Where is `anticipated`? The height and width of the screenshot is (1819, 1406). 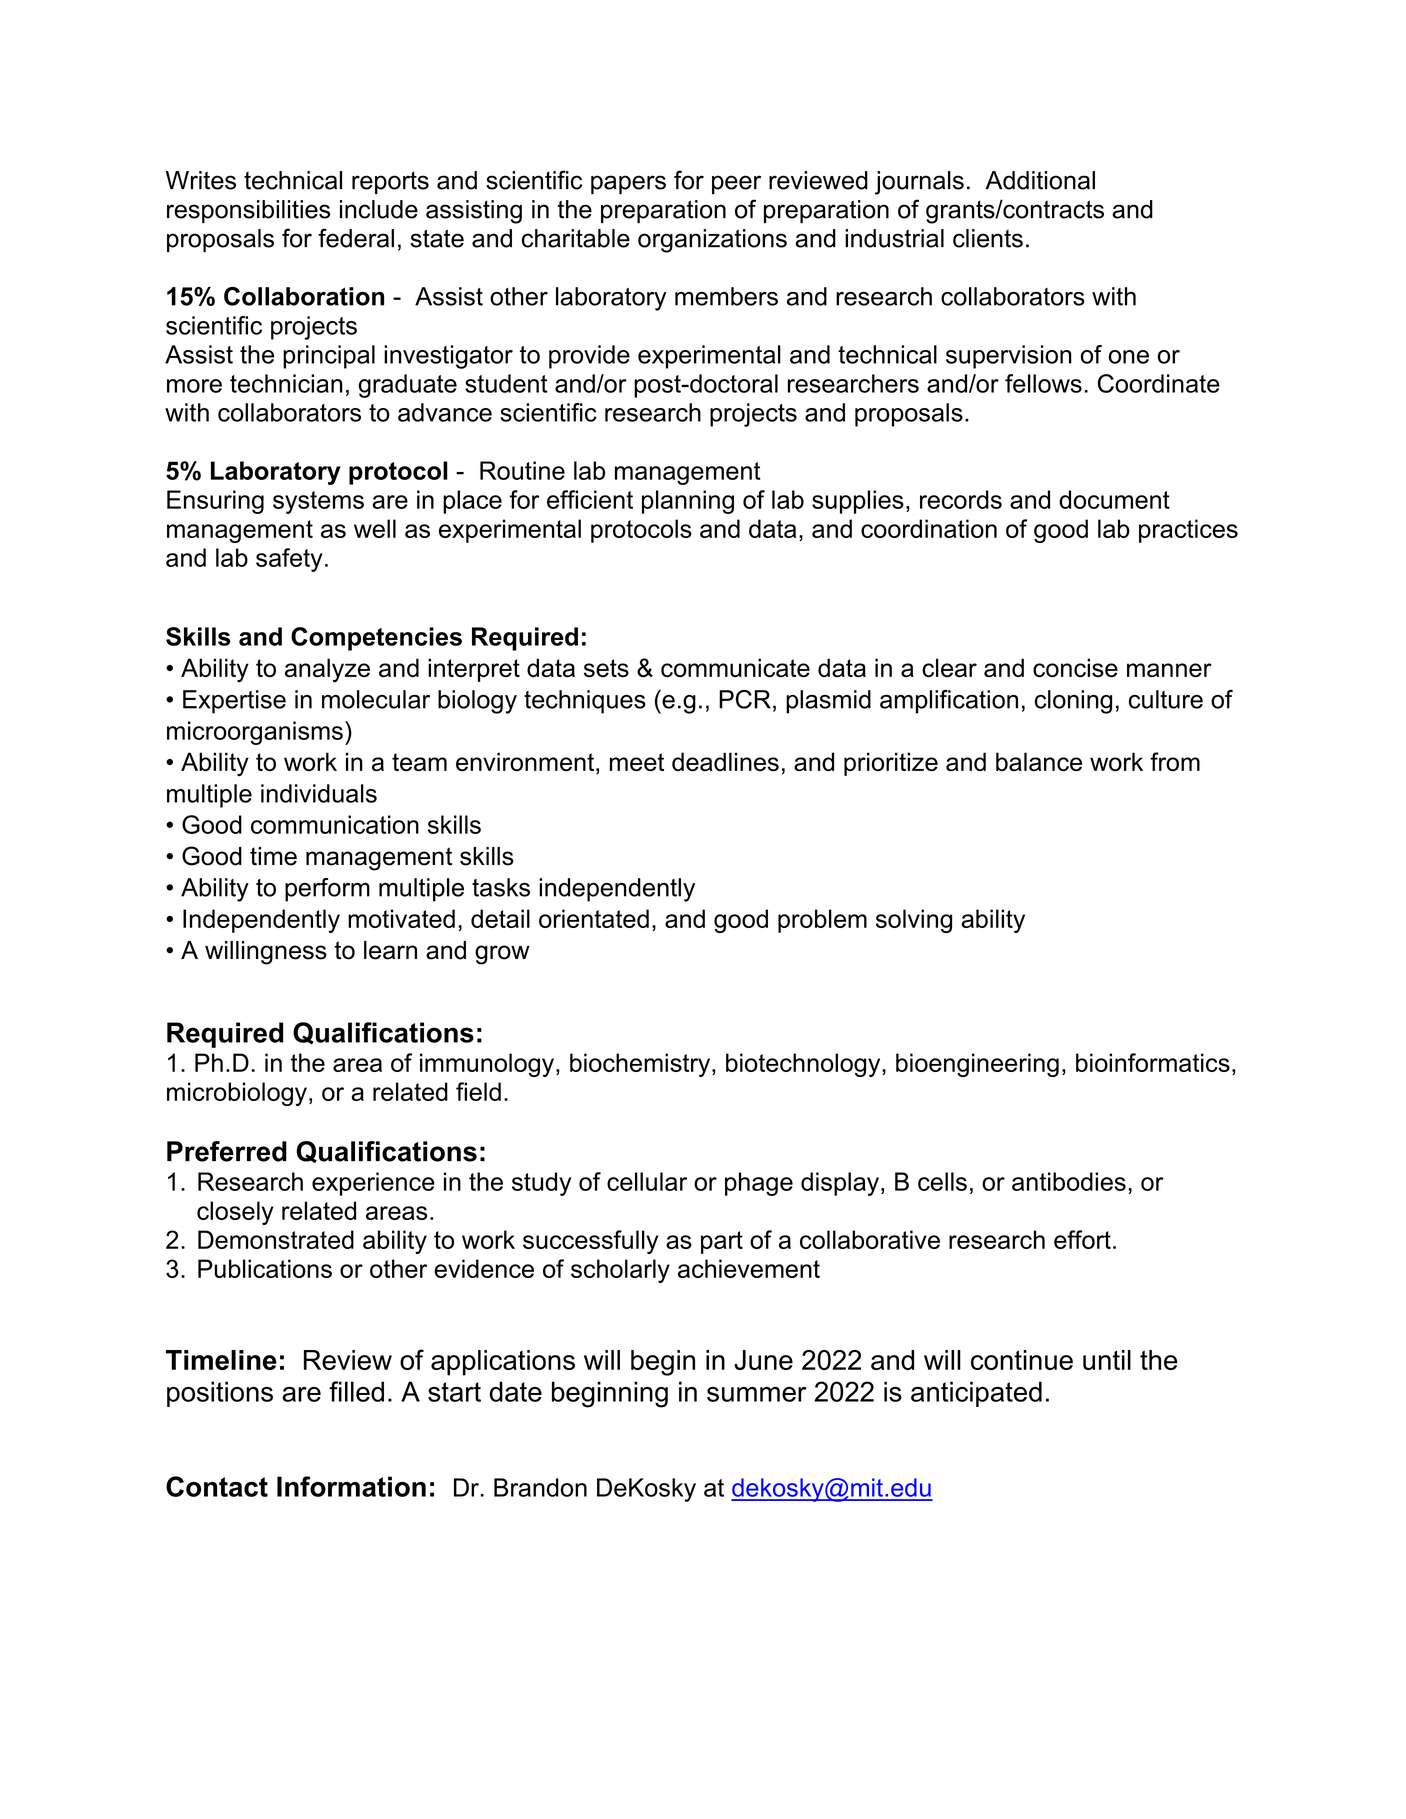 anticipated is located at coordinates (976, 1394).
